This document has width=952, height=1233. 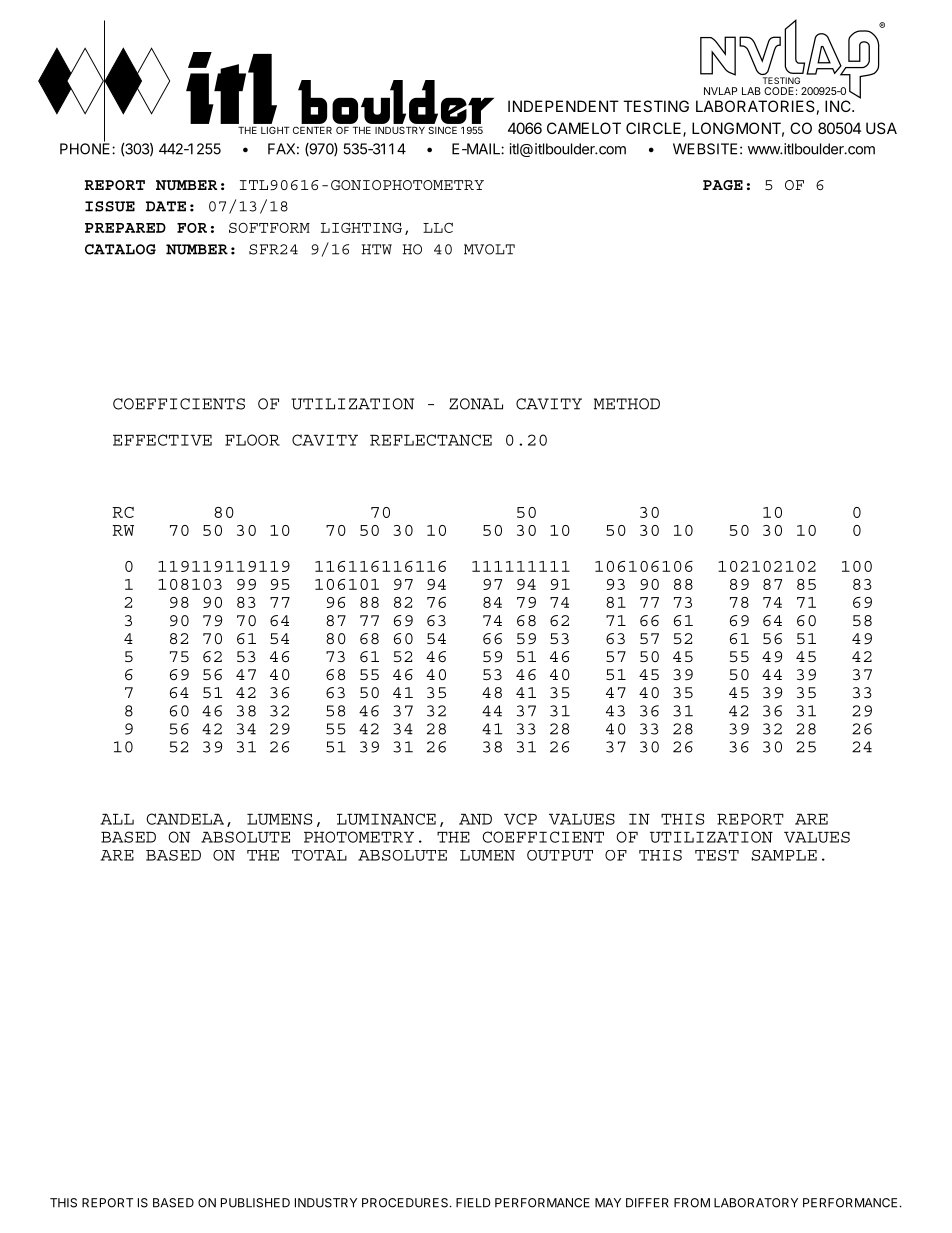 What do you see at coordinates (162, 440) in the document?
I see `EFFECTIVE` at bounding box center [162, 440].
